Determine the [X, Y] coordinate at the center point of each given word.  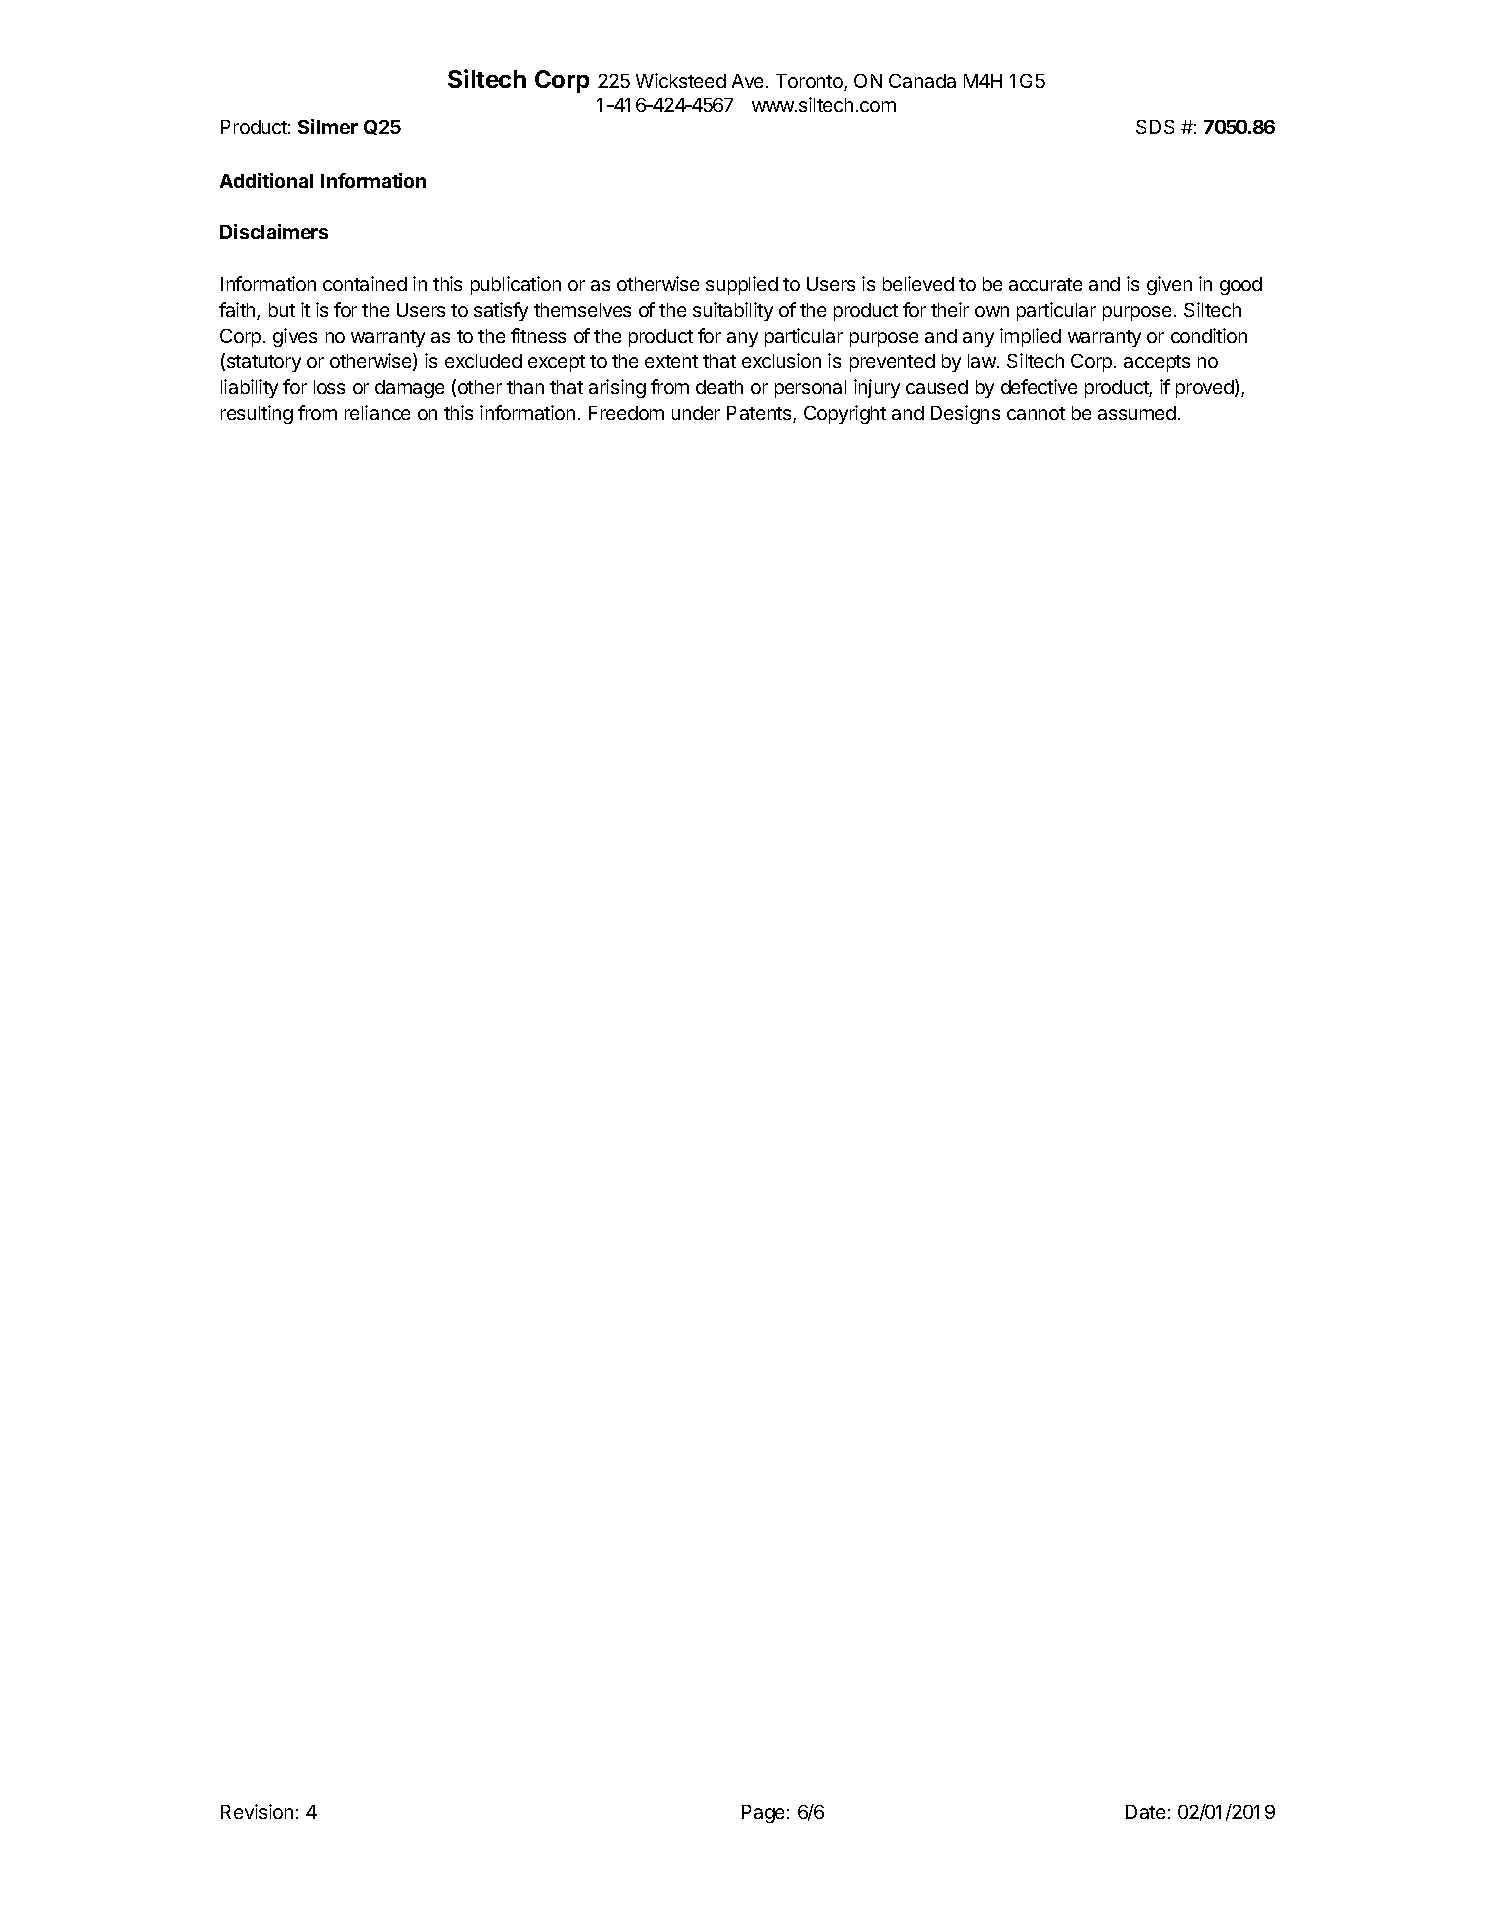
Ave [747, 81]
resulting [257, 414]
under [696, 413]
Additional [266, 180]
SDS [1155, 127]
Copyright [845, 414]
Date [1145, 1812]
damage [409, 389]
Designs [965, 414]
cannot [1036, 413]
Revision [257, 1811]
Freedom [626, 413]
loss [329, 387]
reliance [377, 412]
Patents [760, 414]
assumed [1137, 413]
